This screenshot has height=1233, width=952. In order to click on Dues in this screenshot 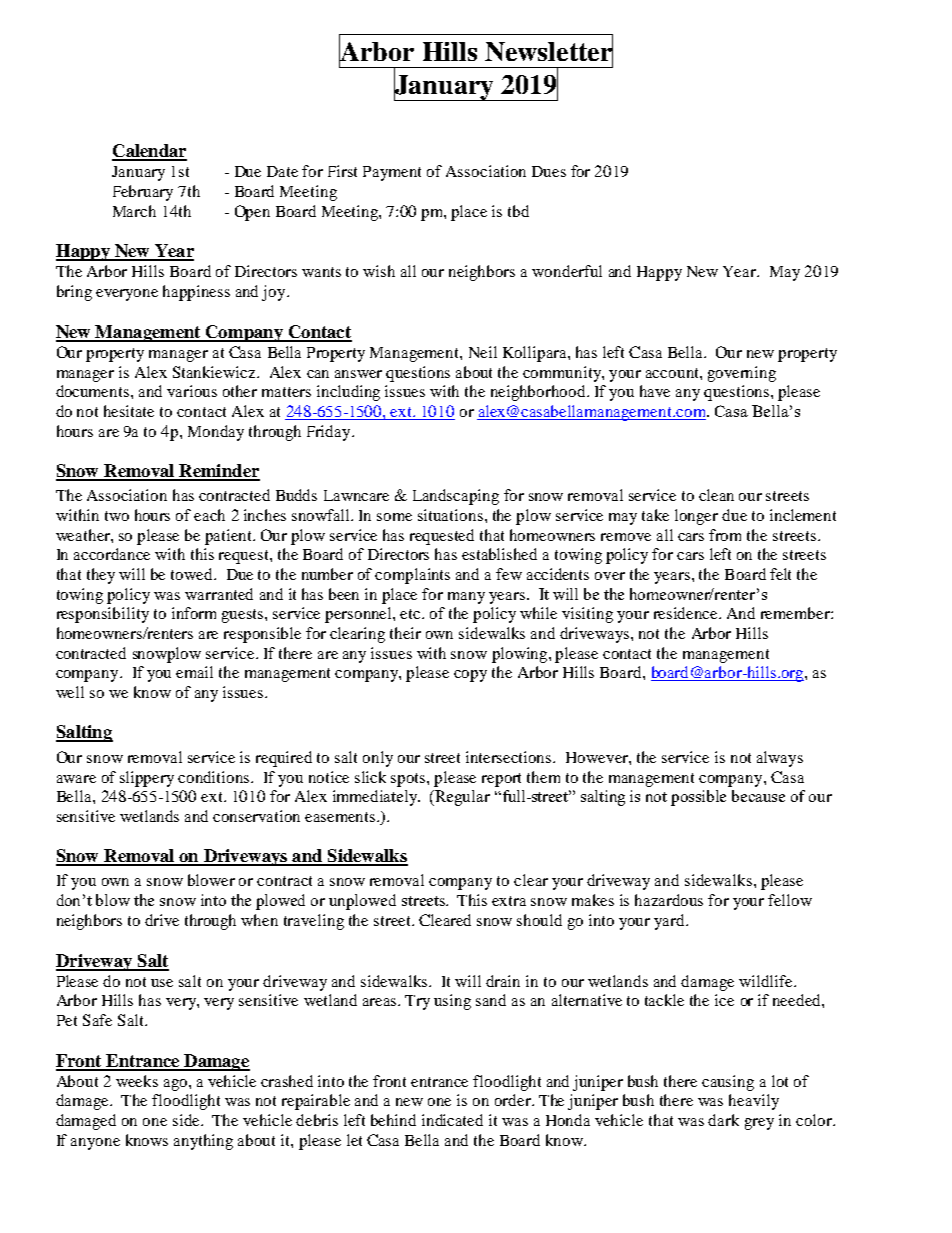, I will do `click(549, 171)`.
